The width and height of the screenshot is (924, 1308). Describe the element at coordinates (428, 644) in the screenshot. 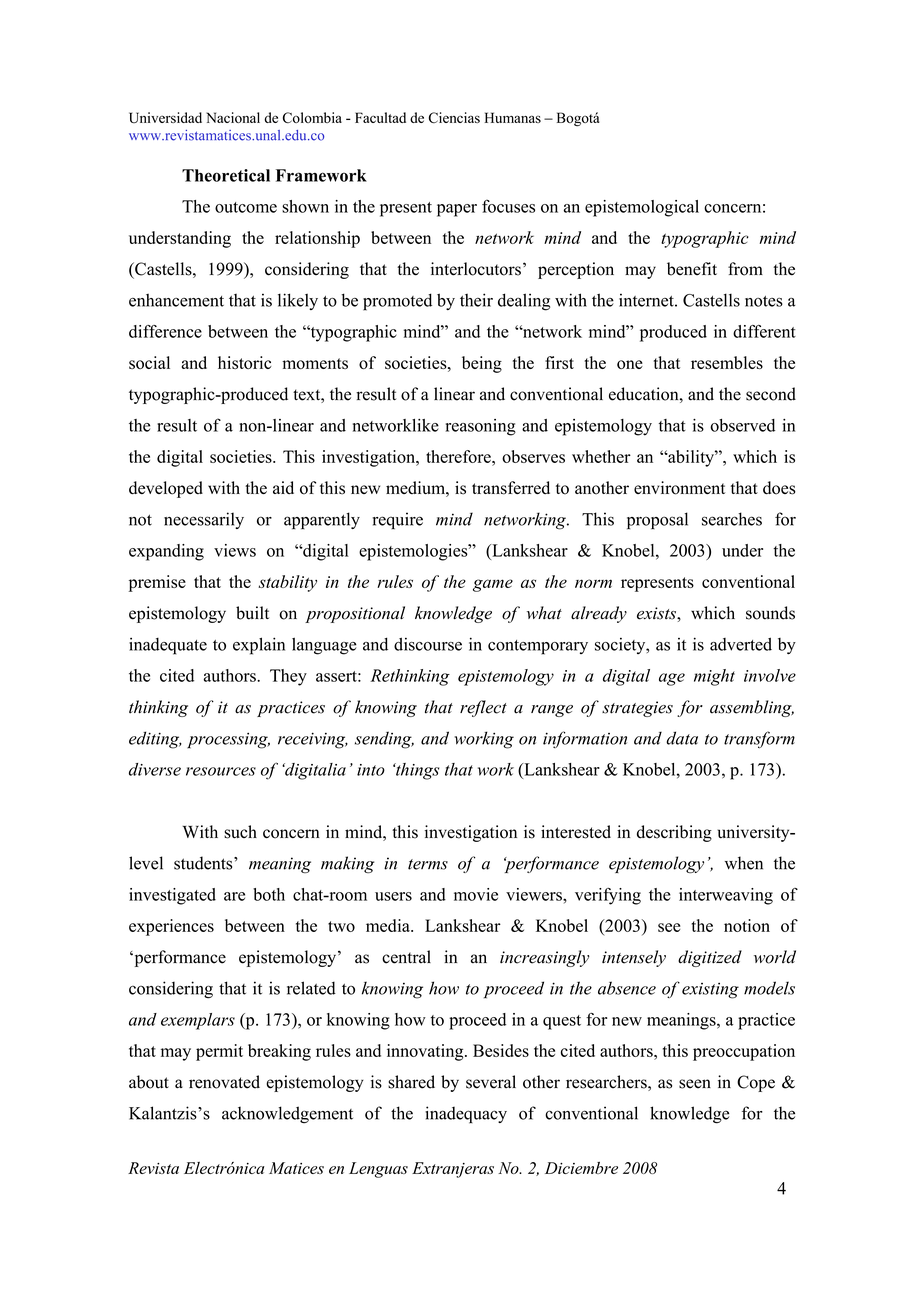

I see `discourse` at that location.
